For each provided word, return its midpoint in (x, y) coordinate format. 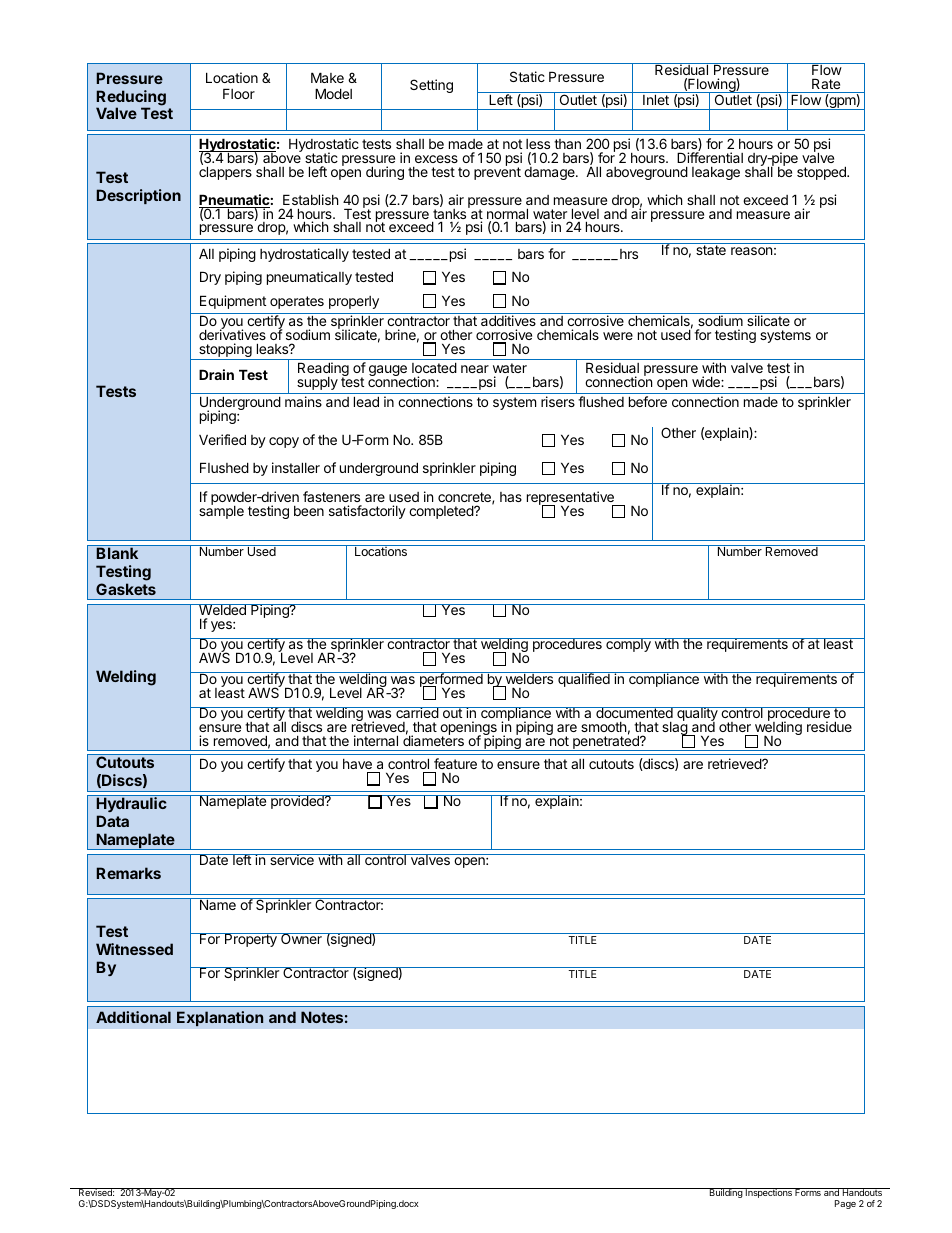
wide (707, 381)
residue (829, 726)
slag (675, 729)
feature (454, 765)
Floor (239, 93)
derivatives (232, 334)
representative (571, 499)
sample (221, 511)
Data (113, 821)
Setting (431, 86)
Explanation (220, 1019)
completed (442, 512)
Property (251, 940)
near (475, 369)
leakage (716, 173)
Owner (301, 938)
